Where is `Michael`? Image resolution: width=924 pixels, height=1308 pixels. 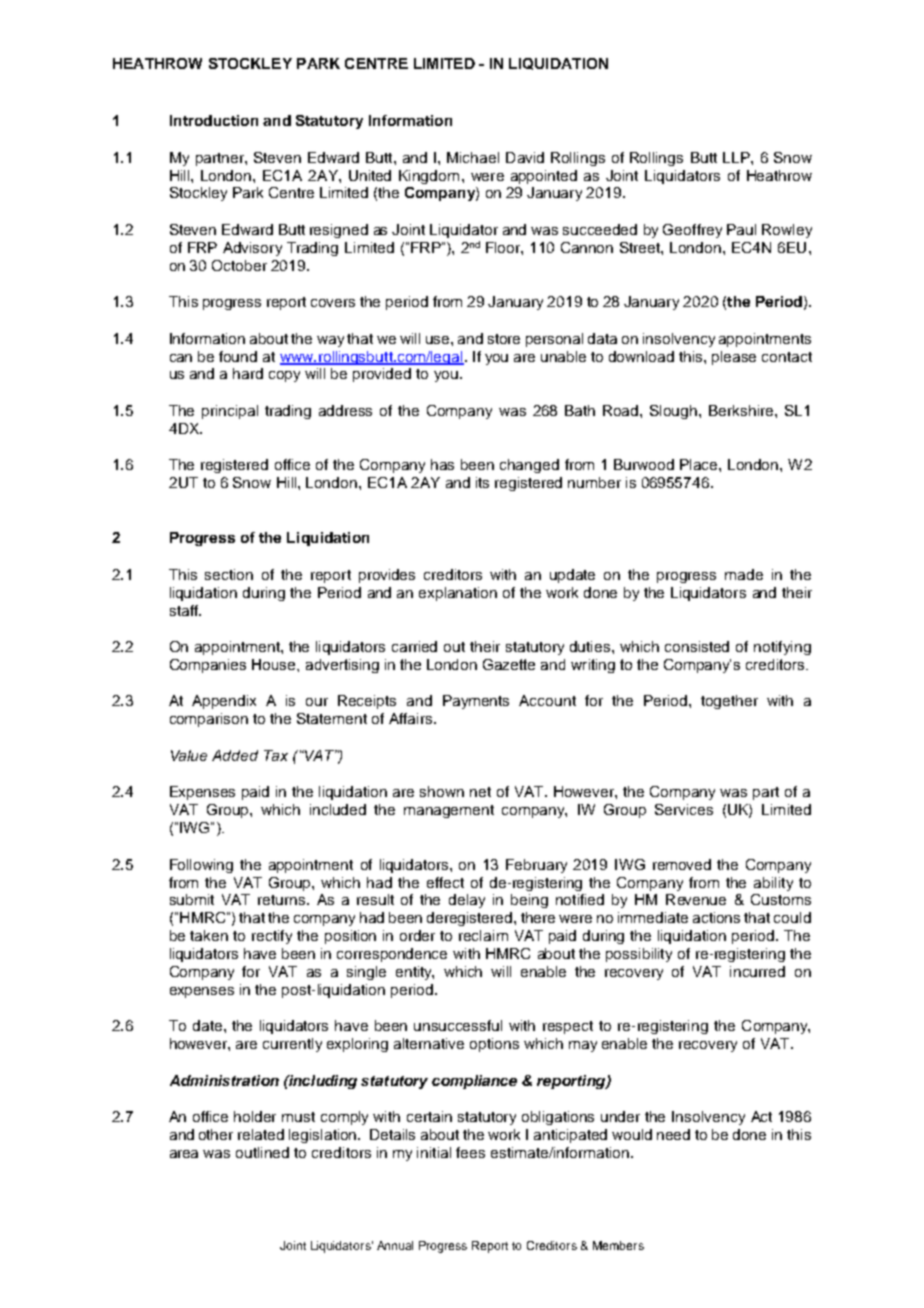
Michael is located at coordinates (473, 157).
